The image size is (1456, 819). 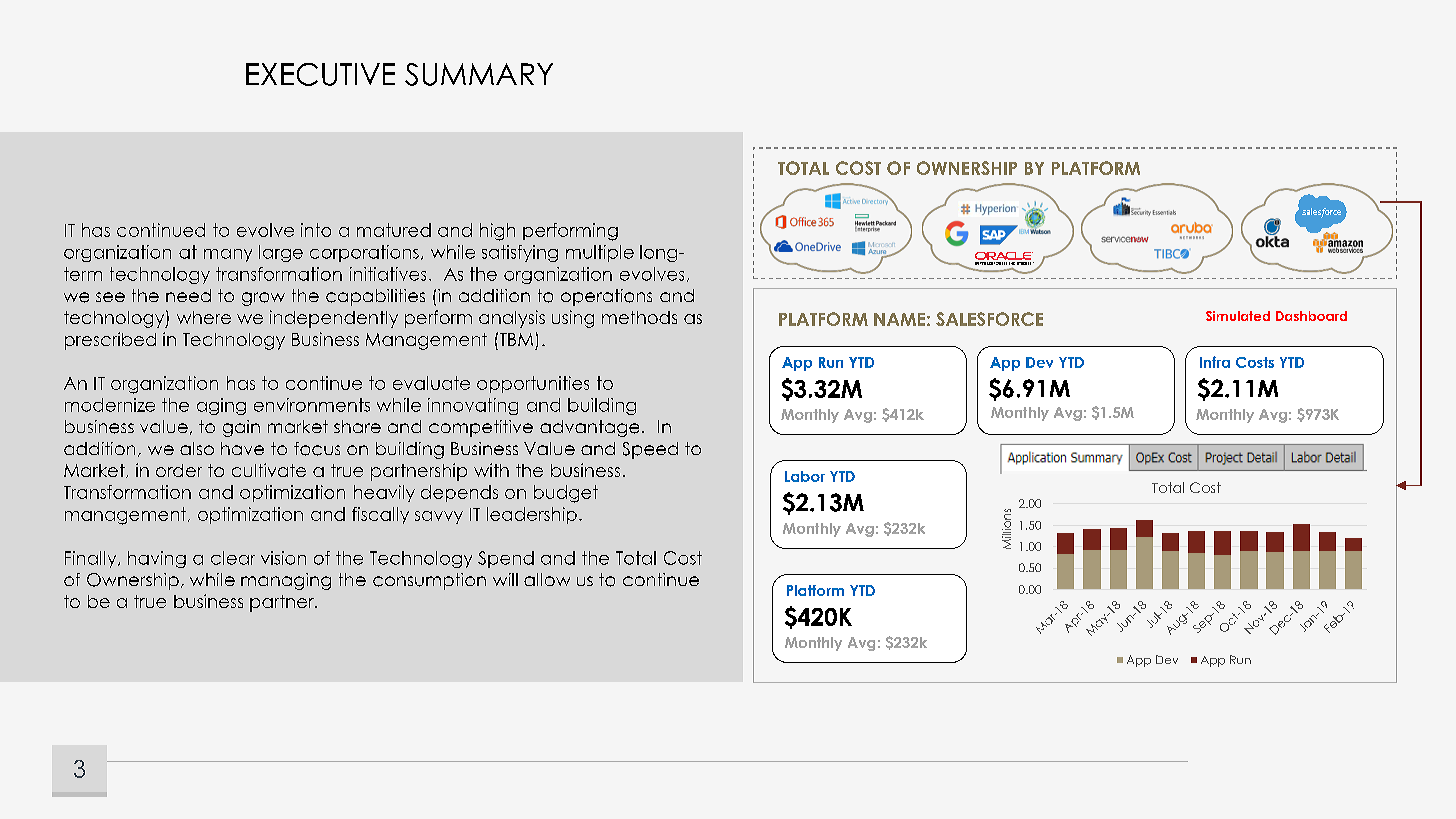 I want to click on Speed, so click(x=650, y=450).
